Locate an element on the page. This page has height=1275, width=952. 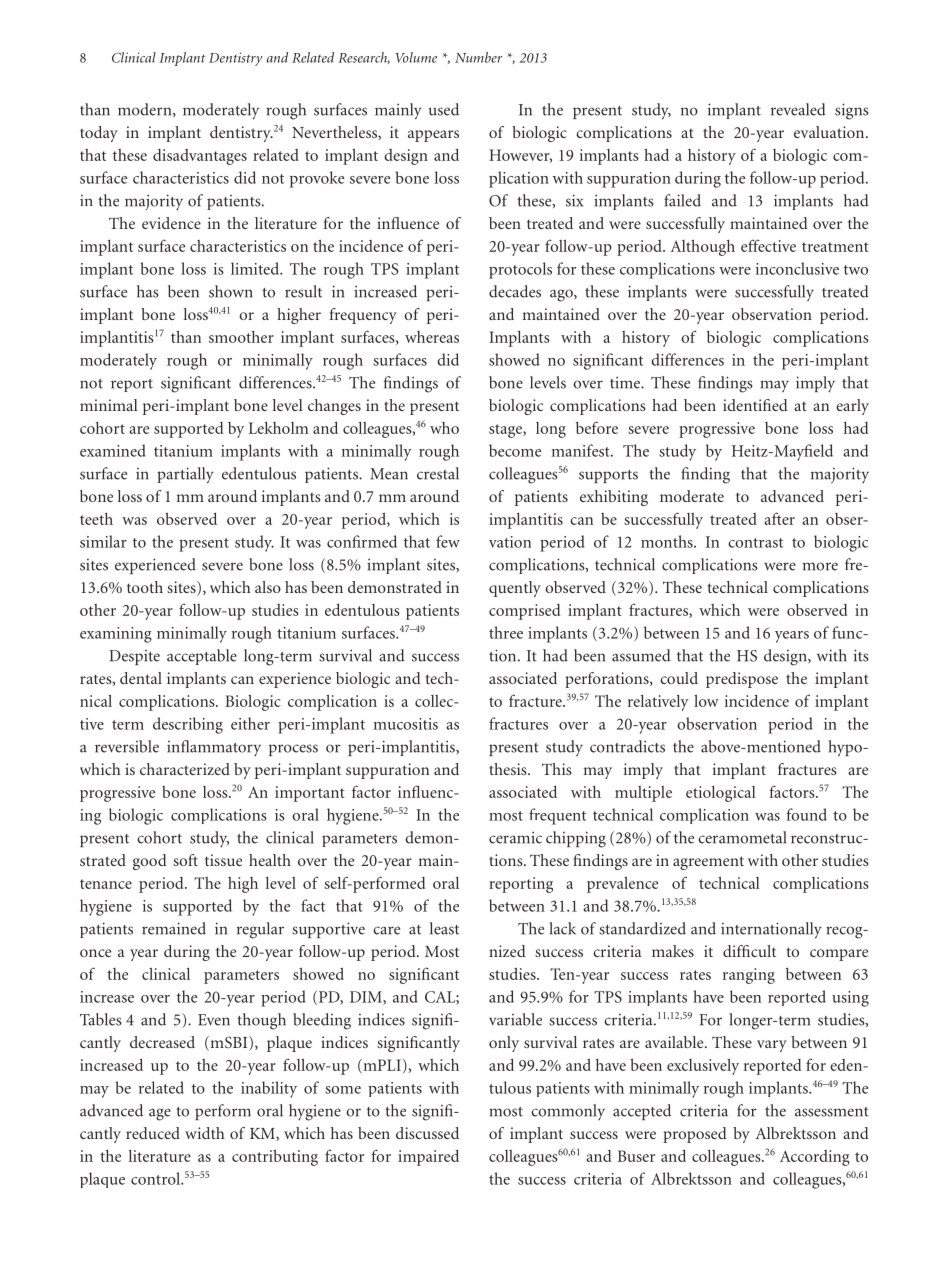
least is located at coordinates (444, 928).
